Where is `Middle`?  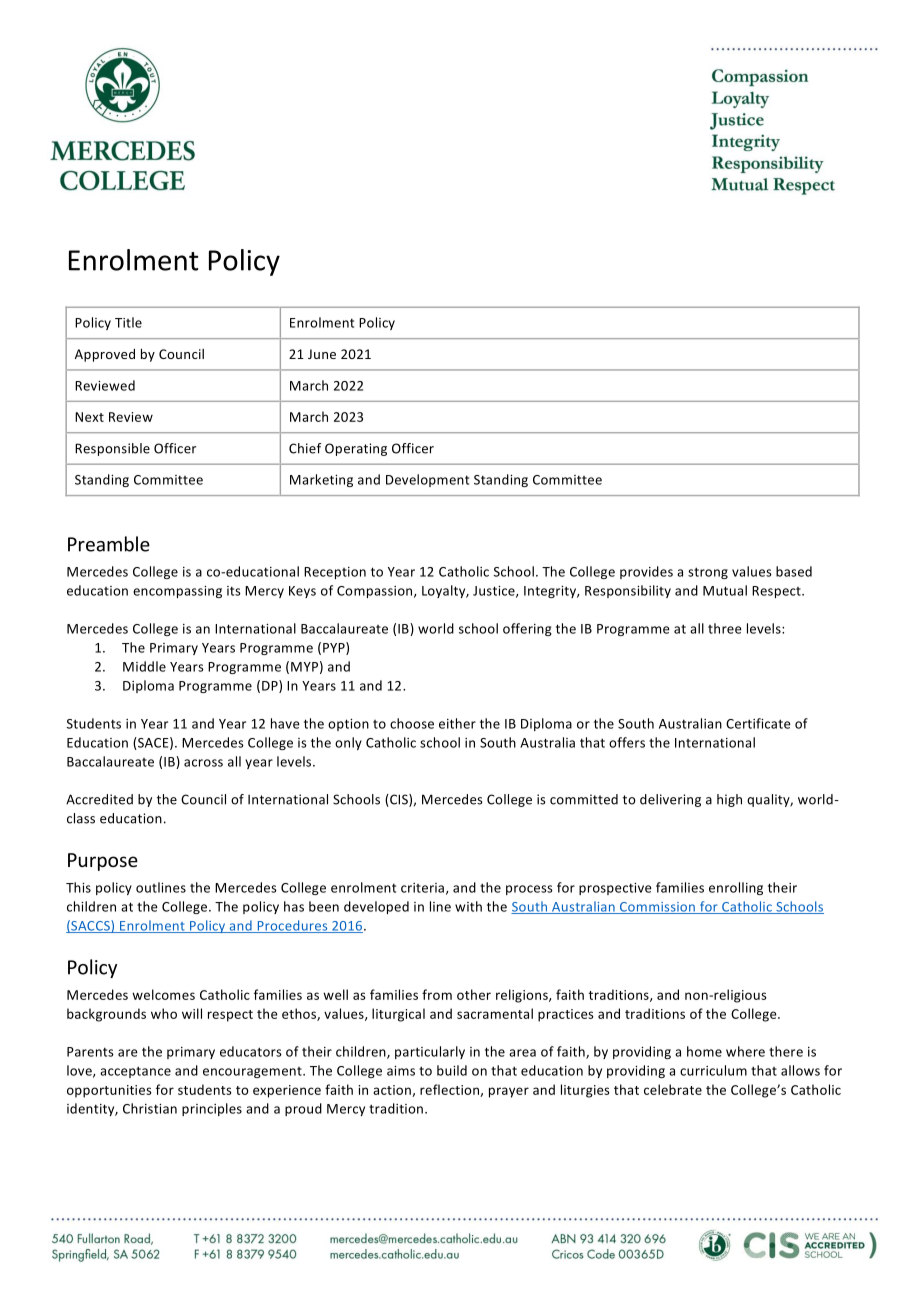 Middle is located at coordinates (144, 666).
